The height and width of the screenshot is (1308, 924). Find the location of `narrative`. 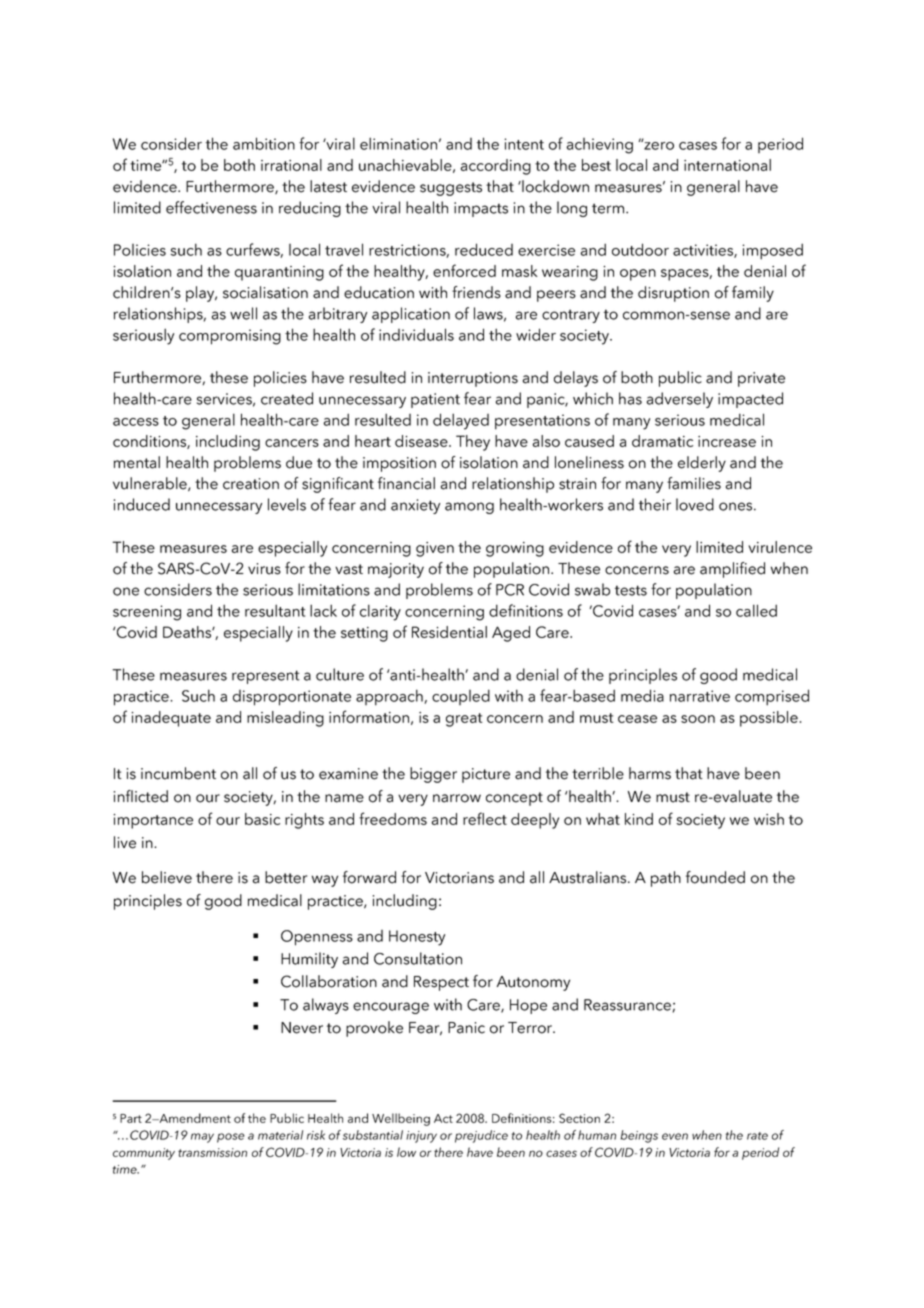

narrative is located at coordinates (700, 696).
